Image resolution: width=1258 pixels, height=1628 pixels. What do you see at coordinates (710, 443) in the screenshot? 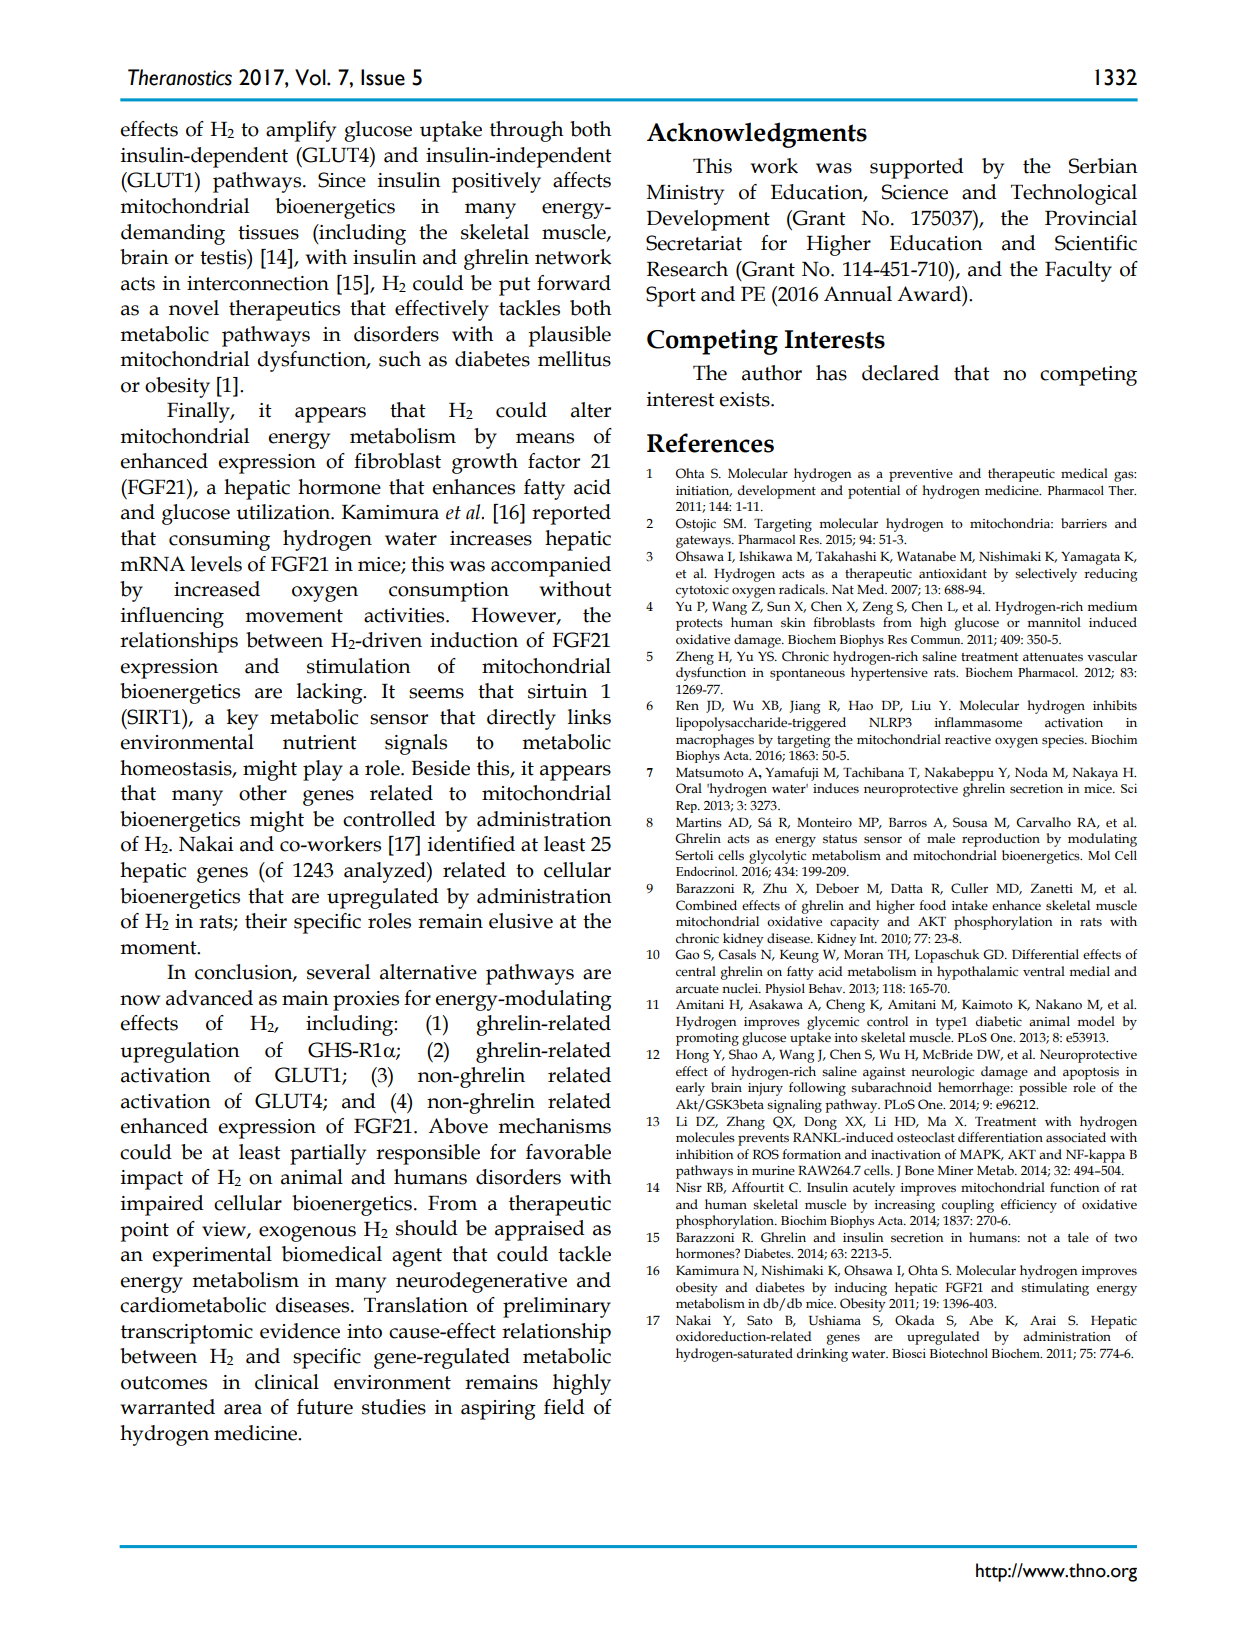
I see `References` at bounding box center [710, 443].
